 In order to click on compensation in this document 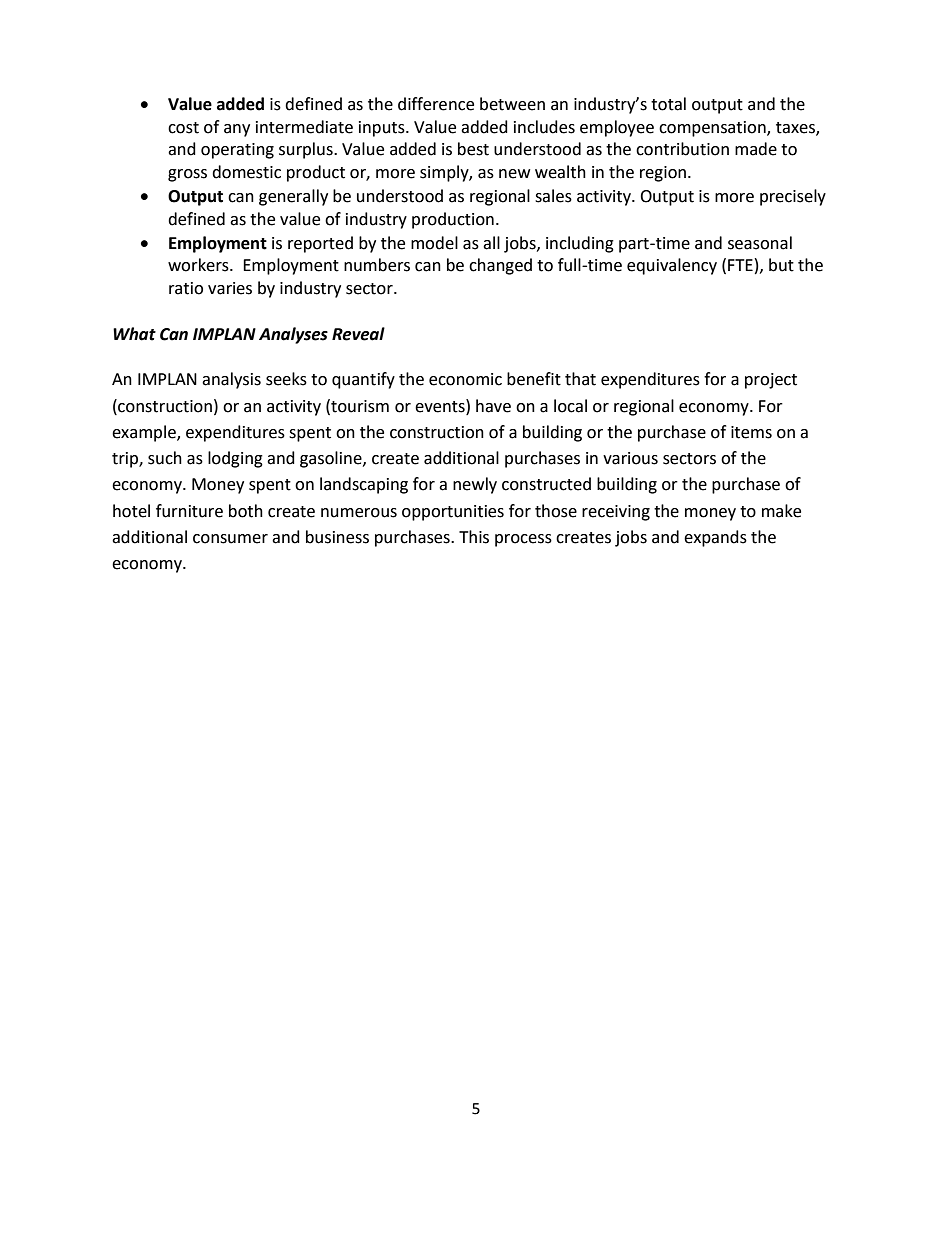, I will do `click(713, 129)`.
